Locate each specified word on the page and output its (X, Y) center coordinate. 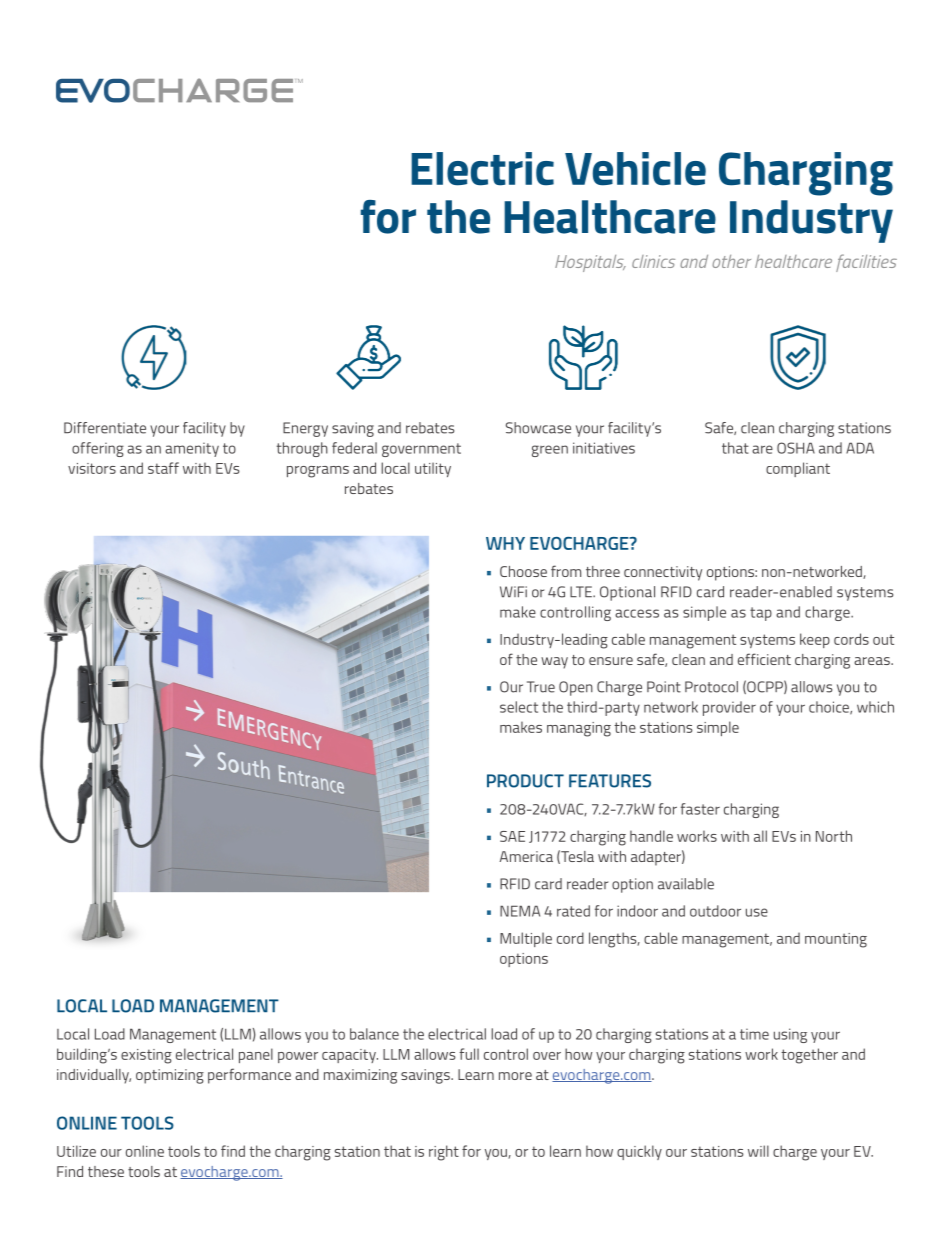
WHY (505, 543)
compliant (798, 469)
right (444, 1153)
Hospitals (590, 263)
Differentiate (105, 428)
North (834, 836)
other (731, 261)
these (106, 1171)
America (526, 856)
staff (163, 468)
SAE (512, 836)
